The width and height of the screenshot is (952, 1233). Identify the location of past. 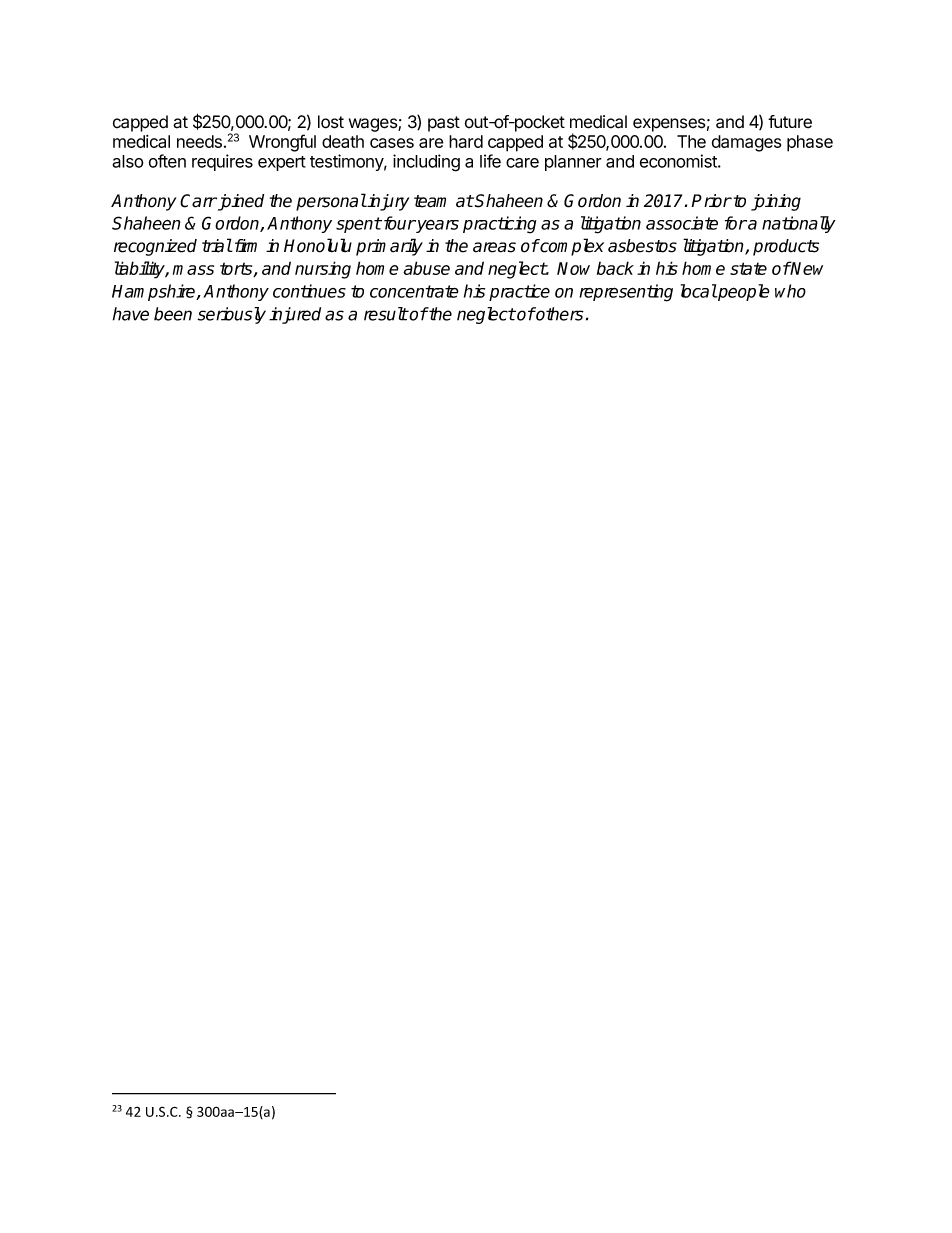
(444, 124).
